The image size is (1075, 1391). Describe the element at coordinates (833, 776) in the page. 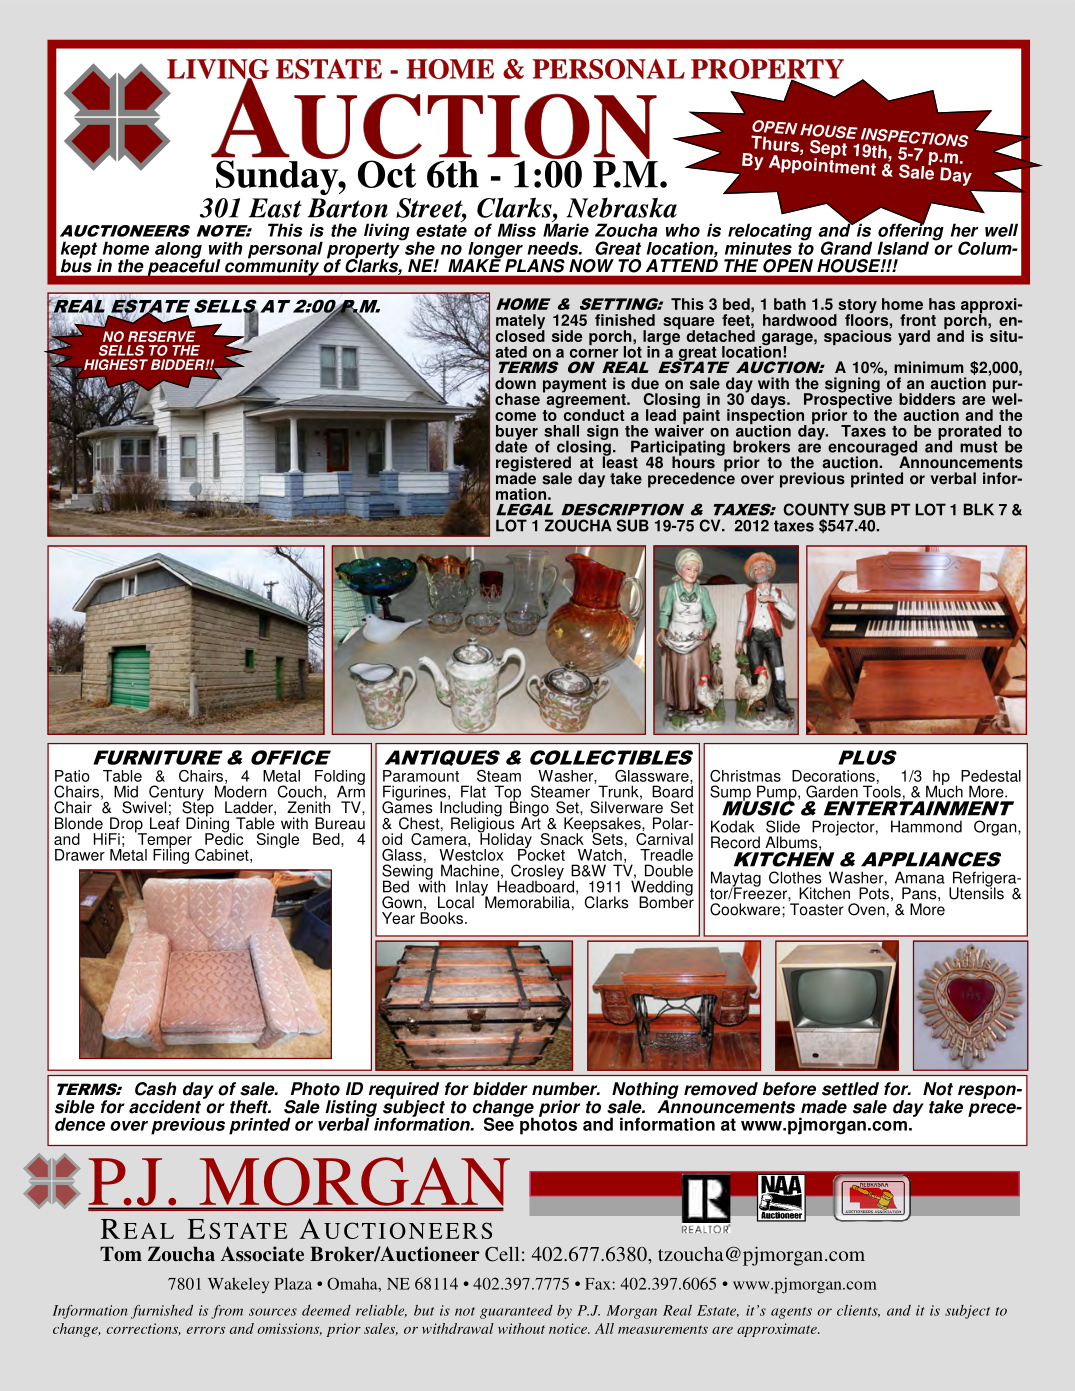

I see `Decorations` at that location.
